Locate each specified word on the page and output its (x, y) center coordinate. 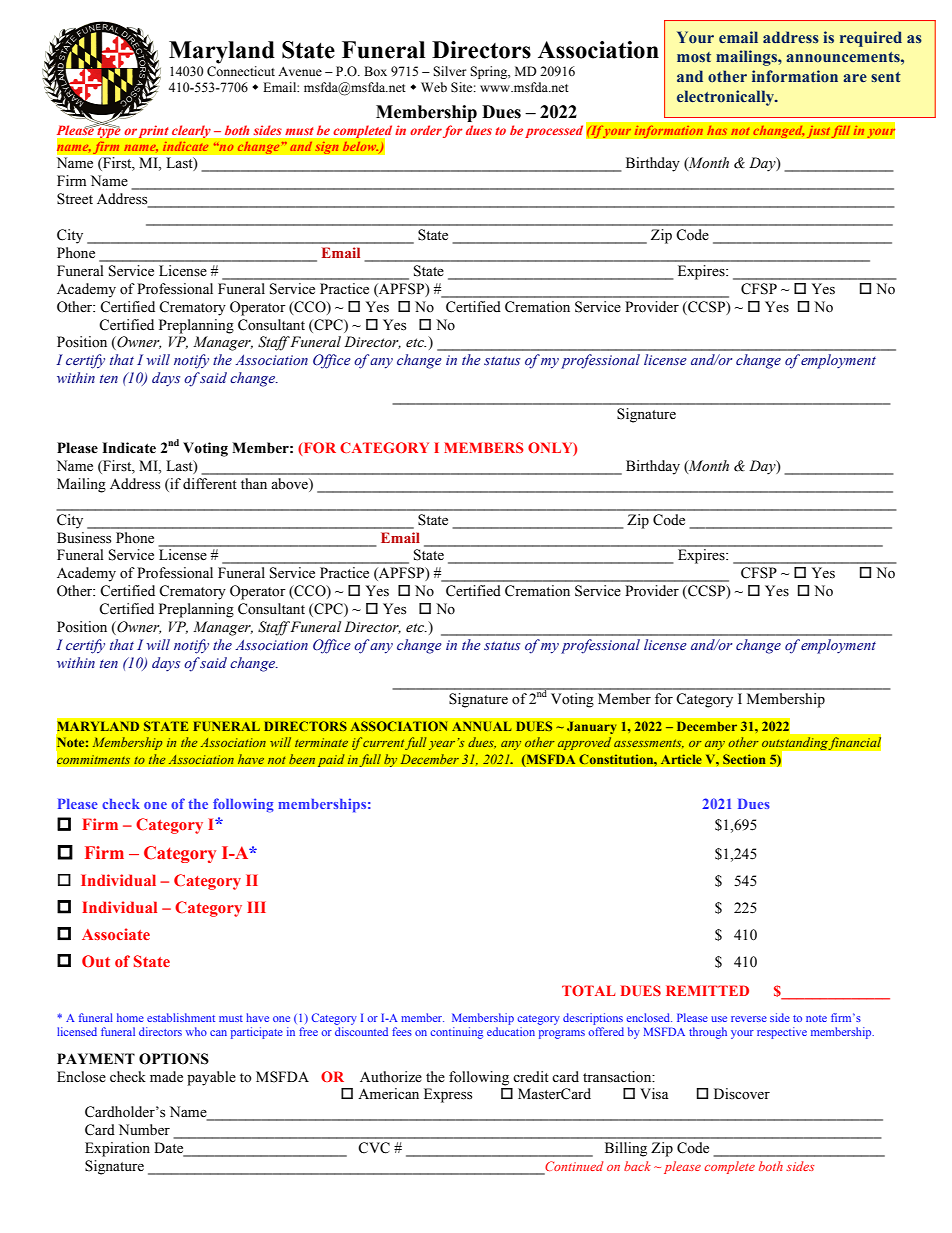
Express (448, 1095)
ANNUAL (481, 726)
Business (84, 538)
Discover (742, 1094)
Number (144, 1130)
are (855, 78)
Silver (449, 71)
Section (744, 759)
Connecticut (241, 71)
